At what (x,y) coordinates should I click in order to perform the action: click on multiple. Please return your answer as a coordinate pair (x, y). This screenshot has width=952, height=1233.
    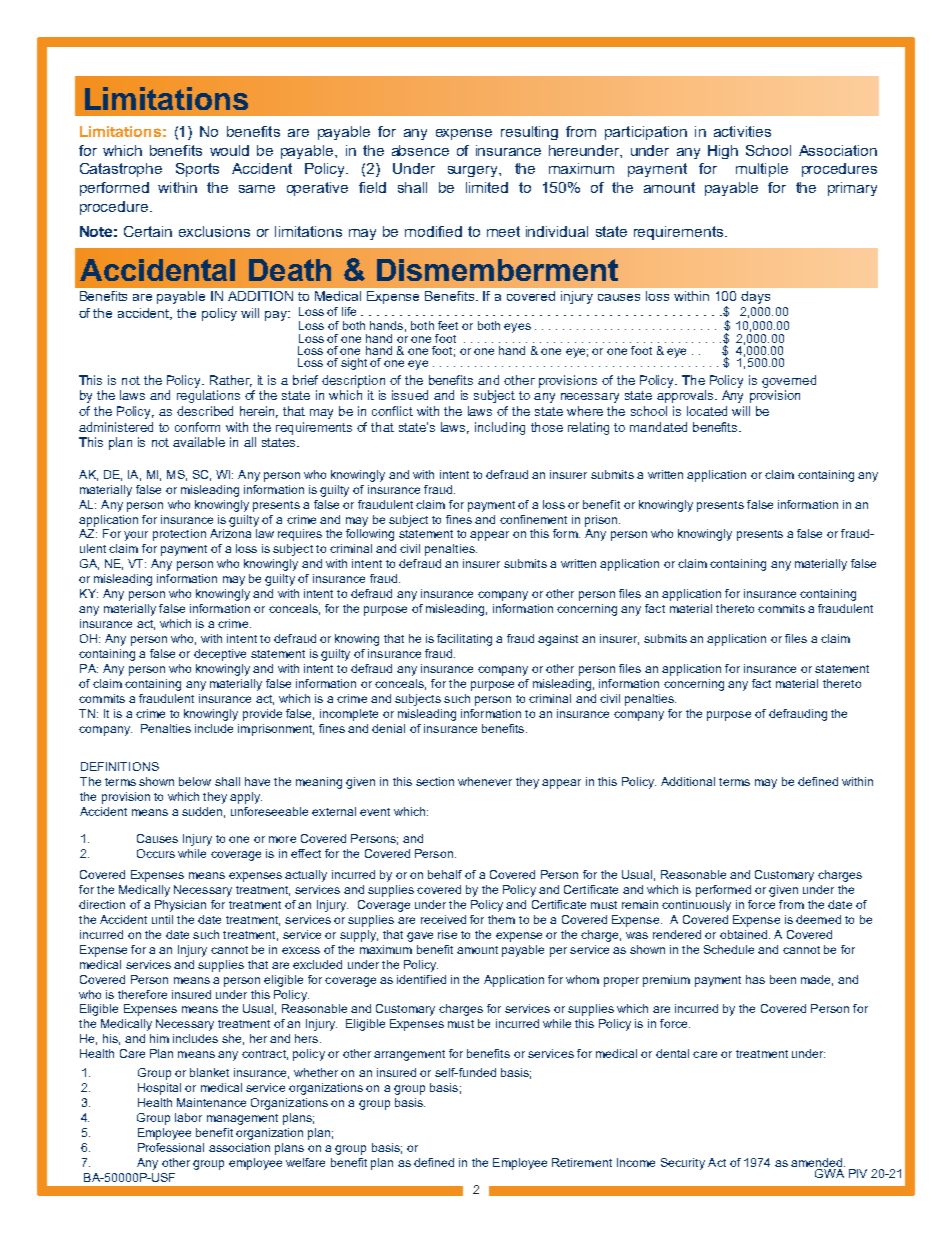
    Looking at the image, I should click on (762, 170).
